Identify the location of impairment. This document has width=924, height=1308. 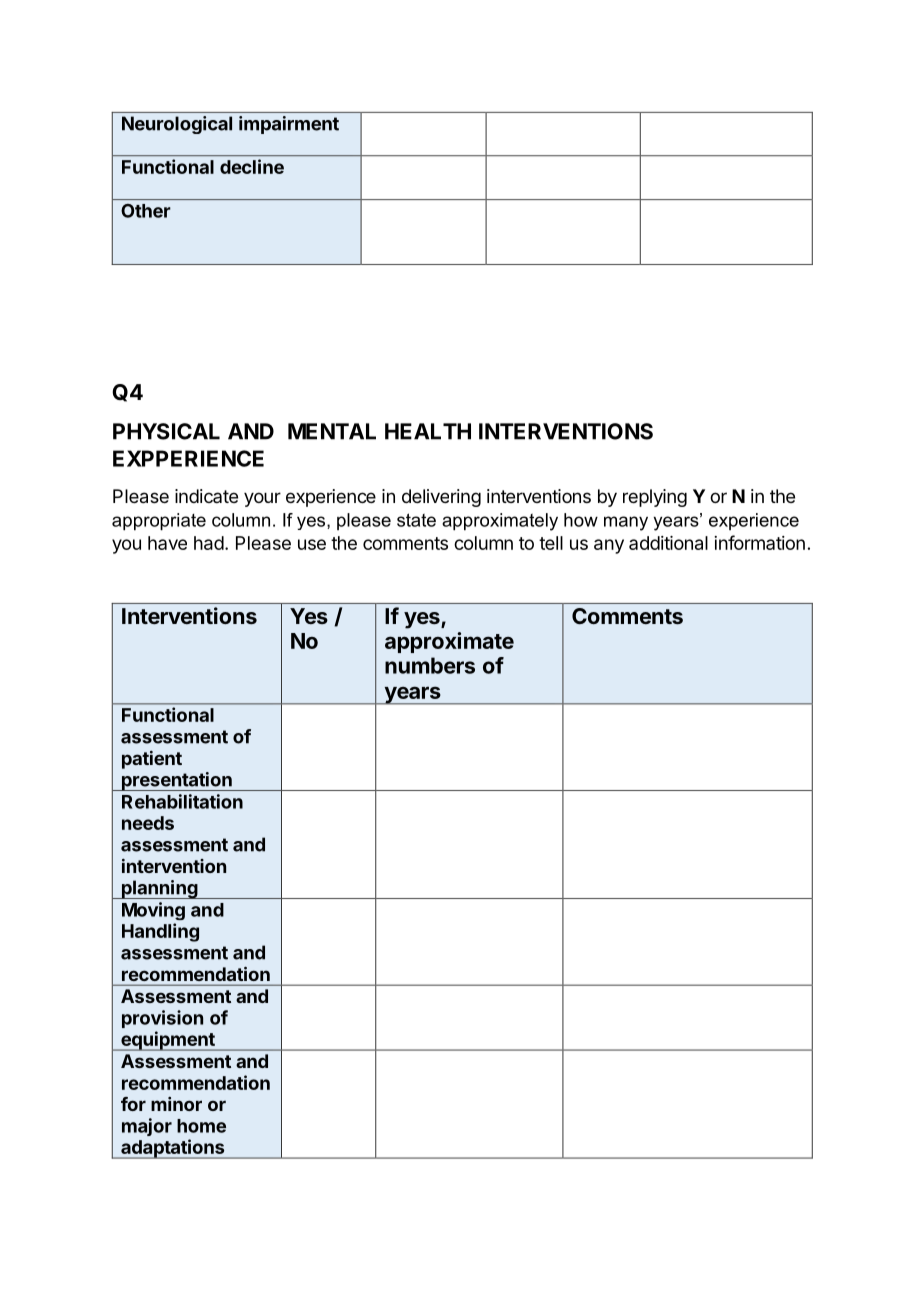
(289, 125).
